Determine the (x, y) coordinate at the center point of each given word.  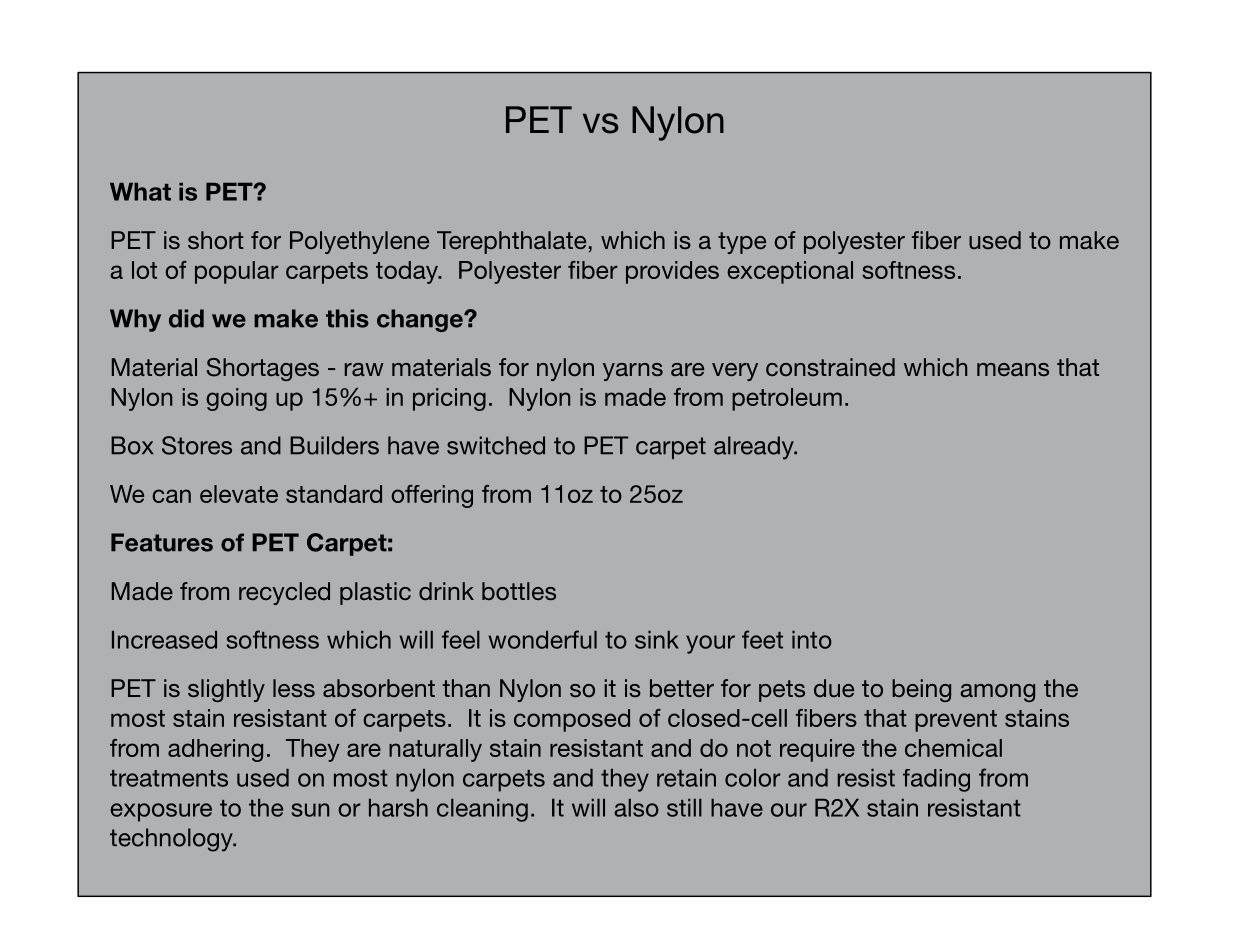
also (636, 808)
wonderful (542, 639)
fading (936, 780)
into (812, 640)
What (140, 192)
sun (310, 810)
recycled (284, 593)
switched (496, 445)
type (742, 243)
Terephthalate (511, 242)
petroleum (787, 399)
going (236, 399)
